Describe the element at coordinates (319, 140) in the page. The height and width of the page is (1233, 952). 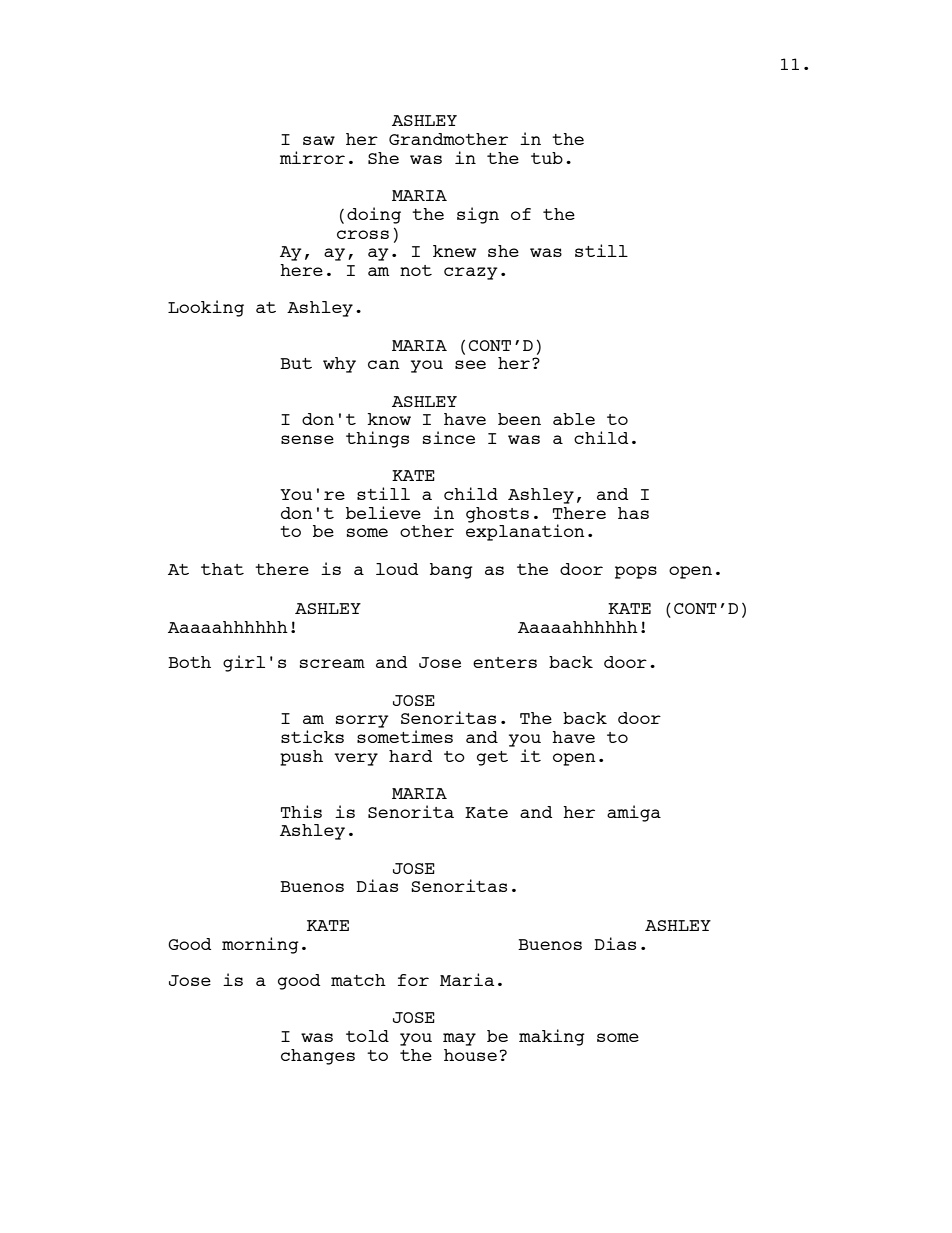
I see `saw` at that location.
